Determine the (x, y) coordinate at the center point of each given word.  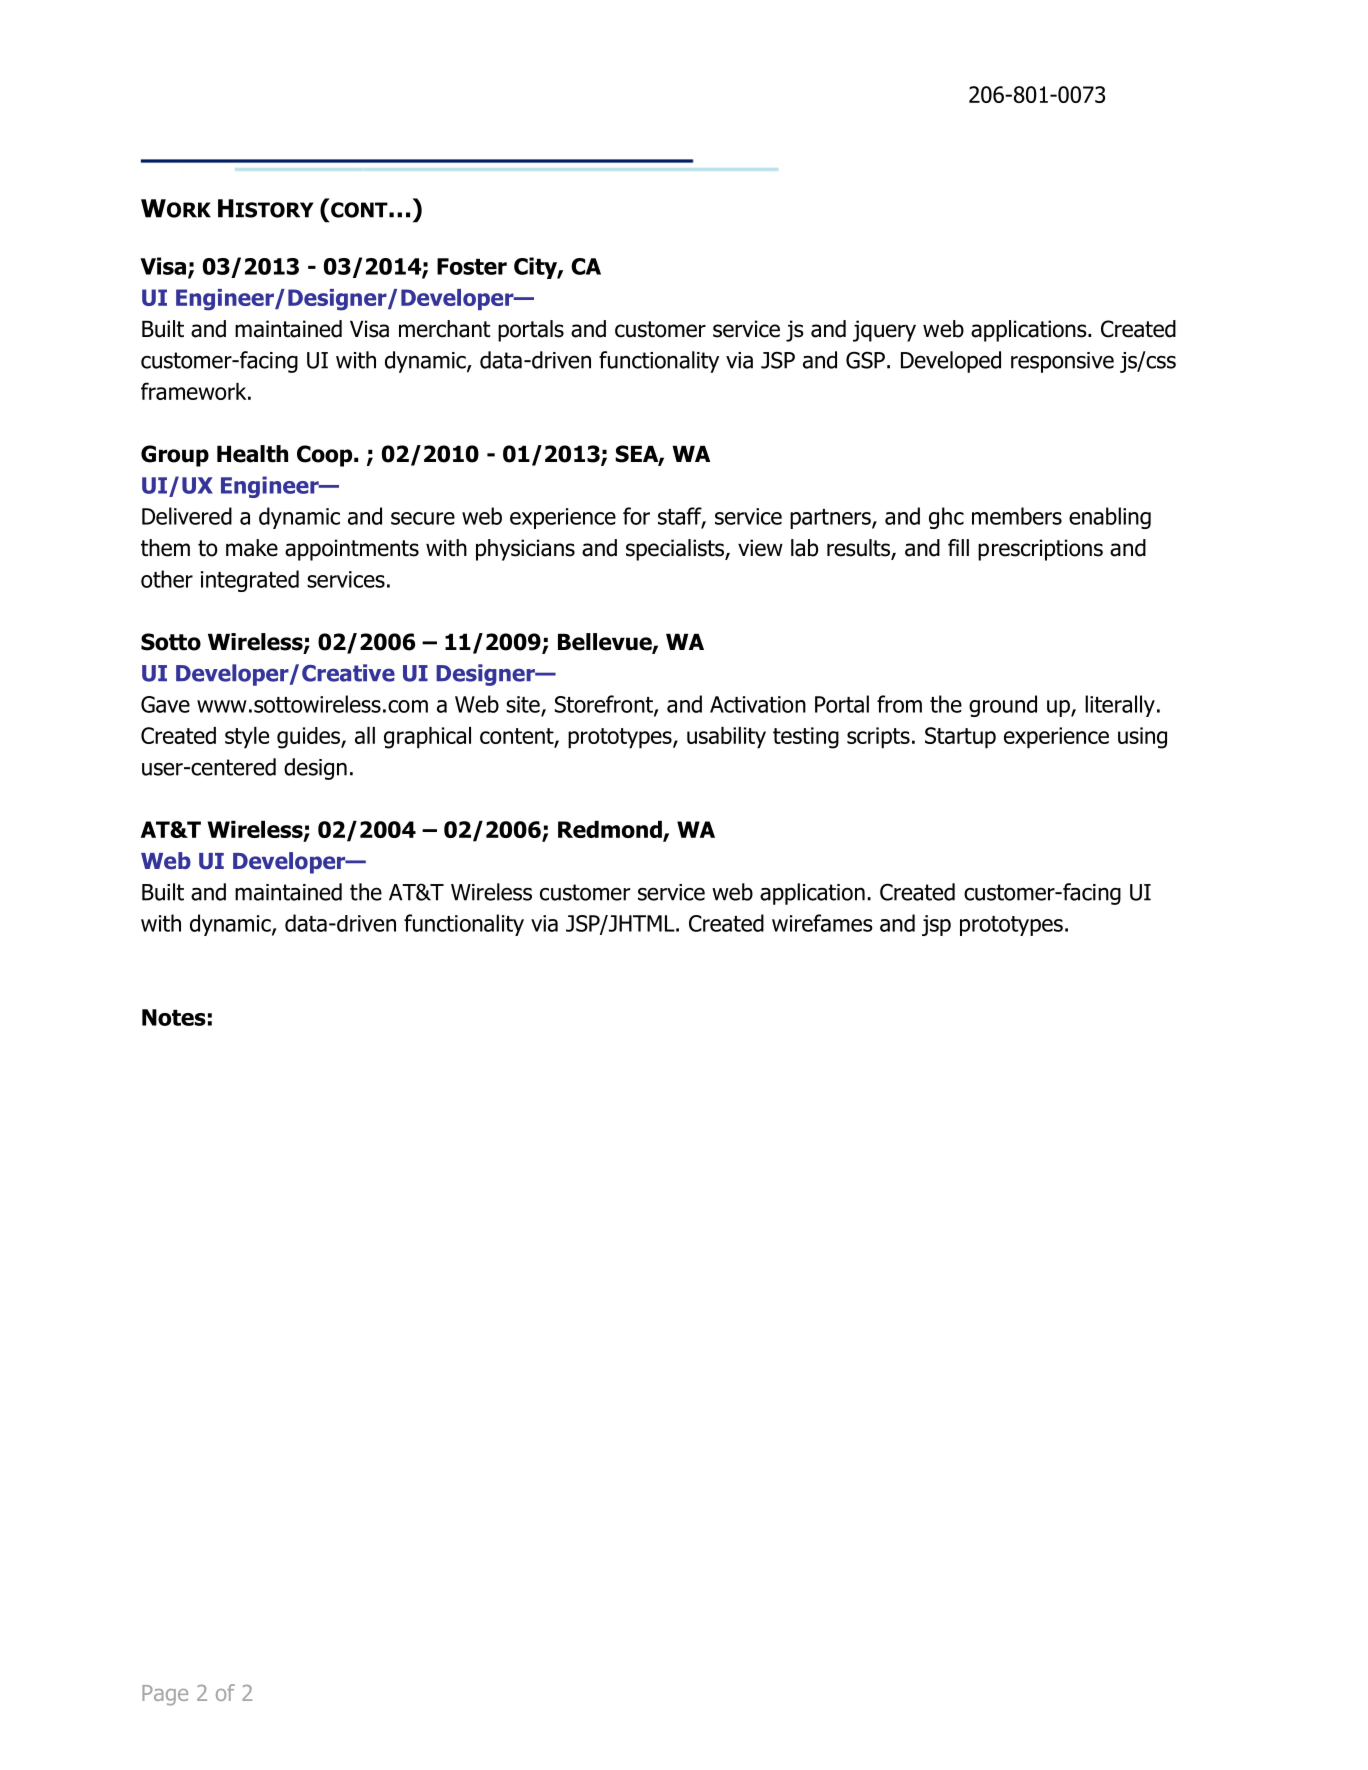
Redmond (611, 830)
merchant (444, 329)
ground (1003, 706)
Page (165, 1695)
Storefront (605, 705)
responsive (1062, 362)
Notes (174, 1017)
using (1142, 738)
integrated (250, 581)
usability (726, 738)
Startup (960, 738)
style (247, 738)
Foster (472, 266)
